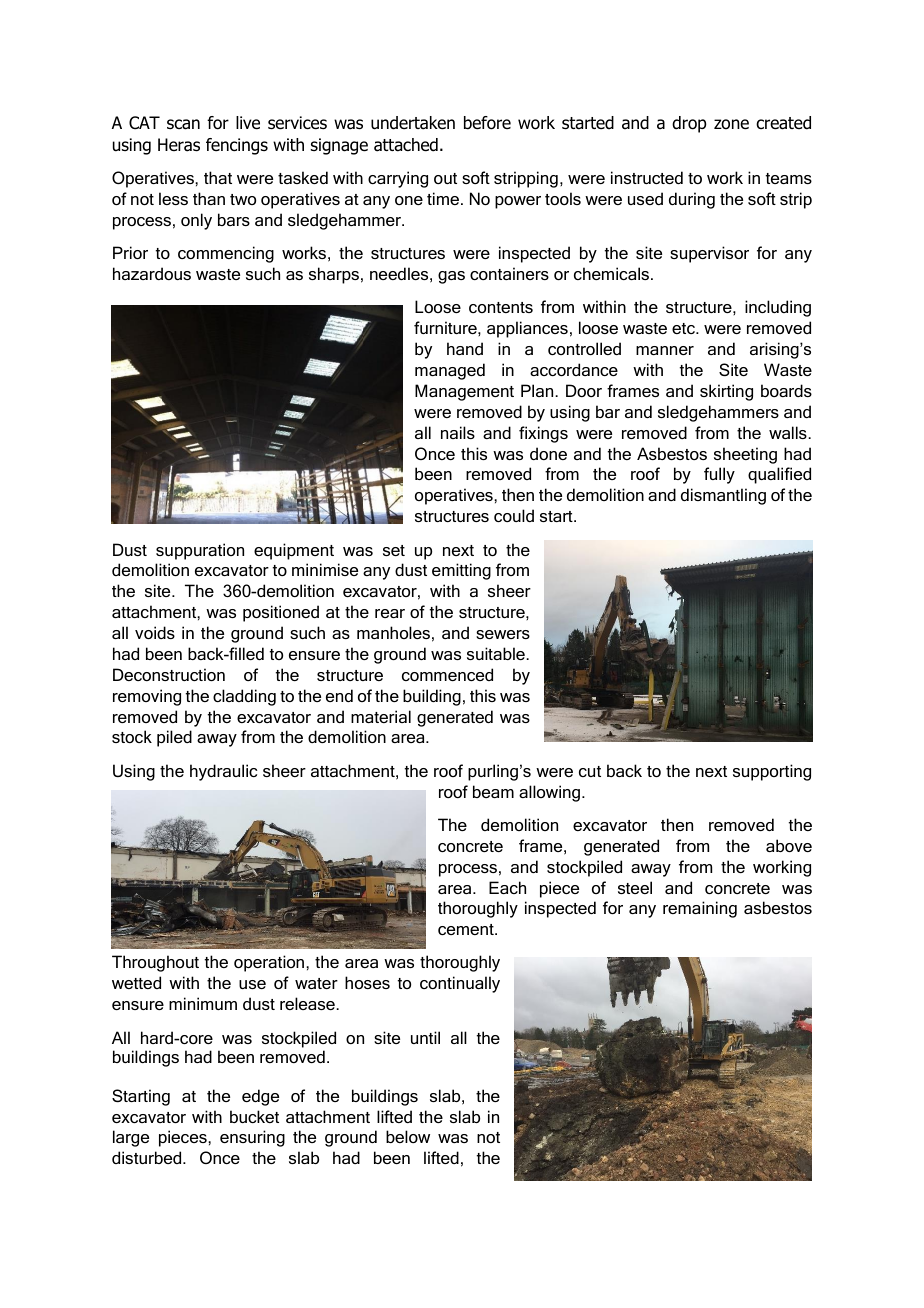 Image resolution: width=924 pixels, height=1308 pixels. What do you see at coordinates (252, 1138) in the screenshot?
I see `ensuring` at bounding box center [252, 1138].
